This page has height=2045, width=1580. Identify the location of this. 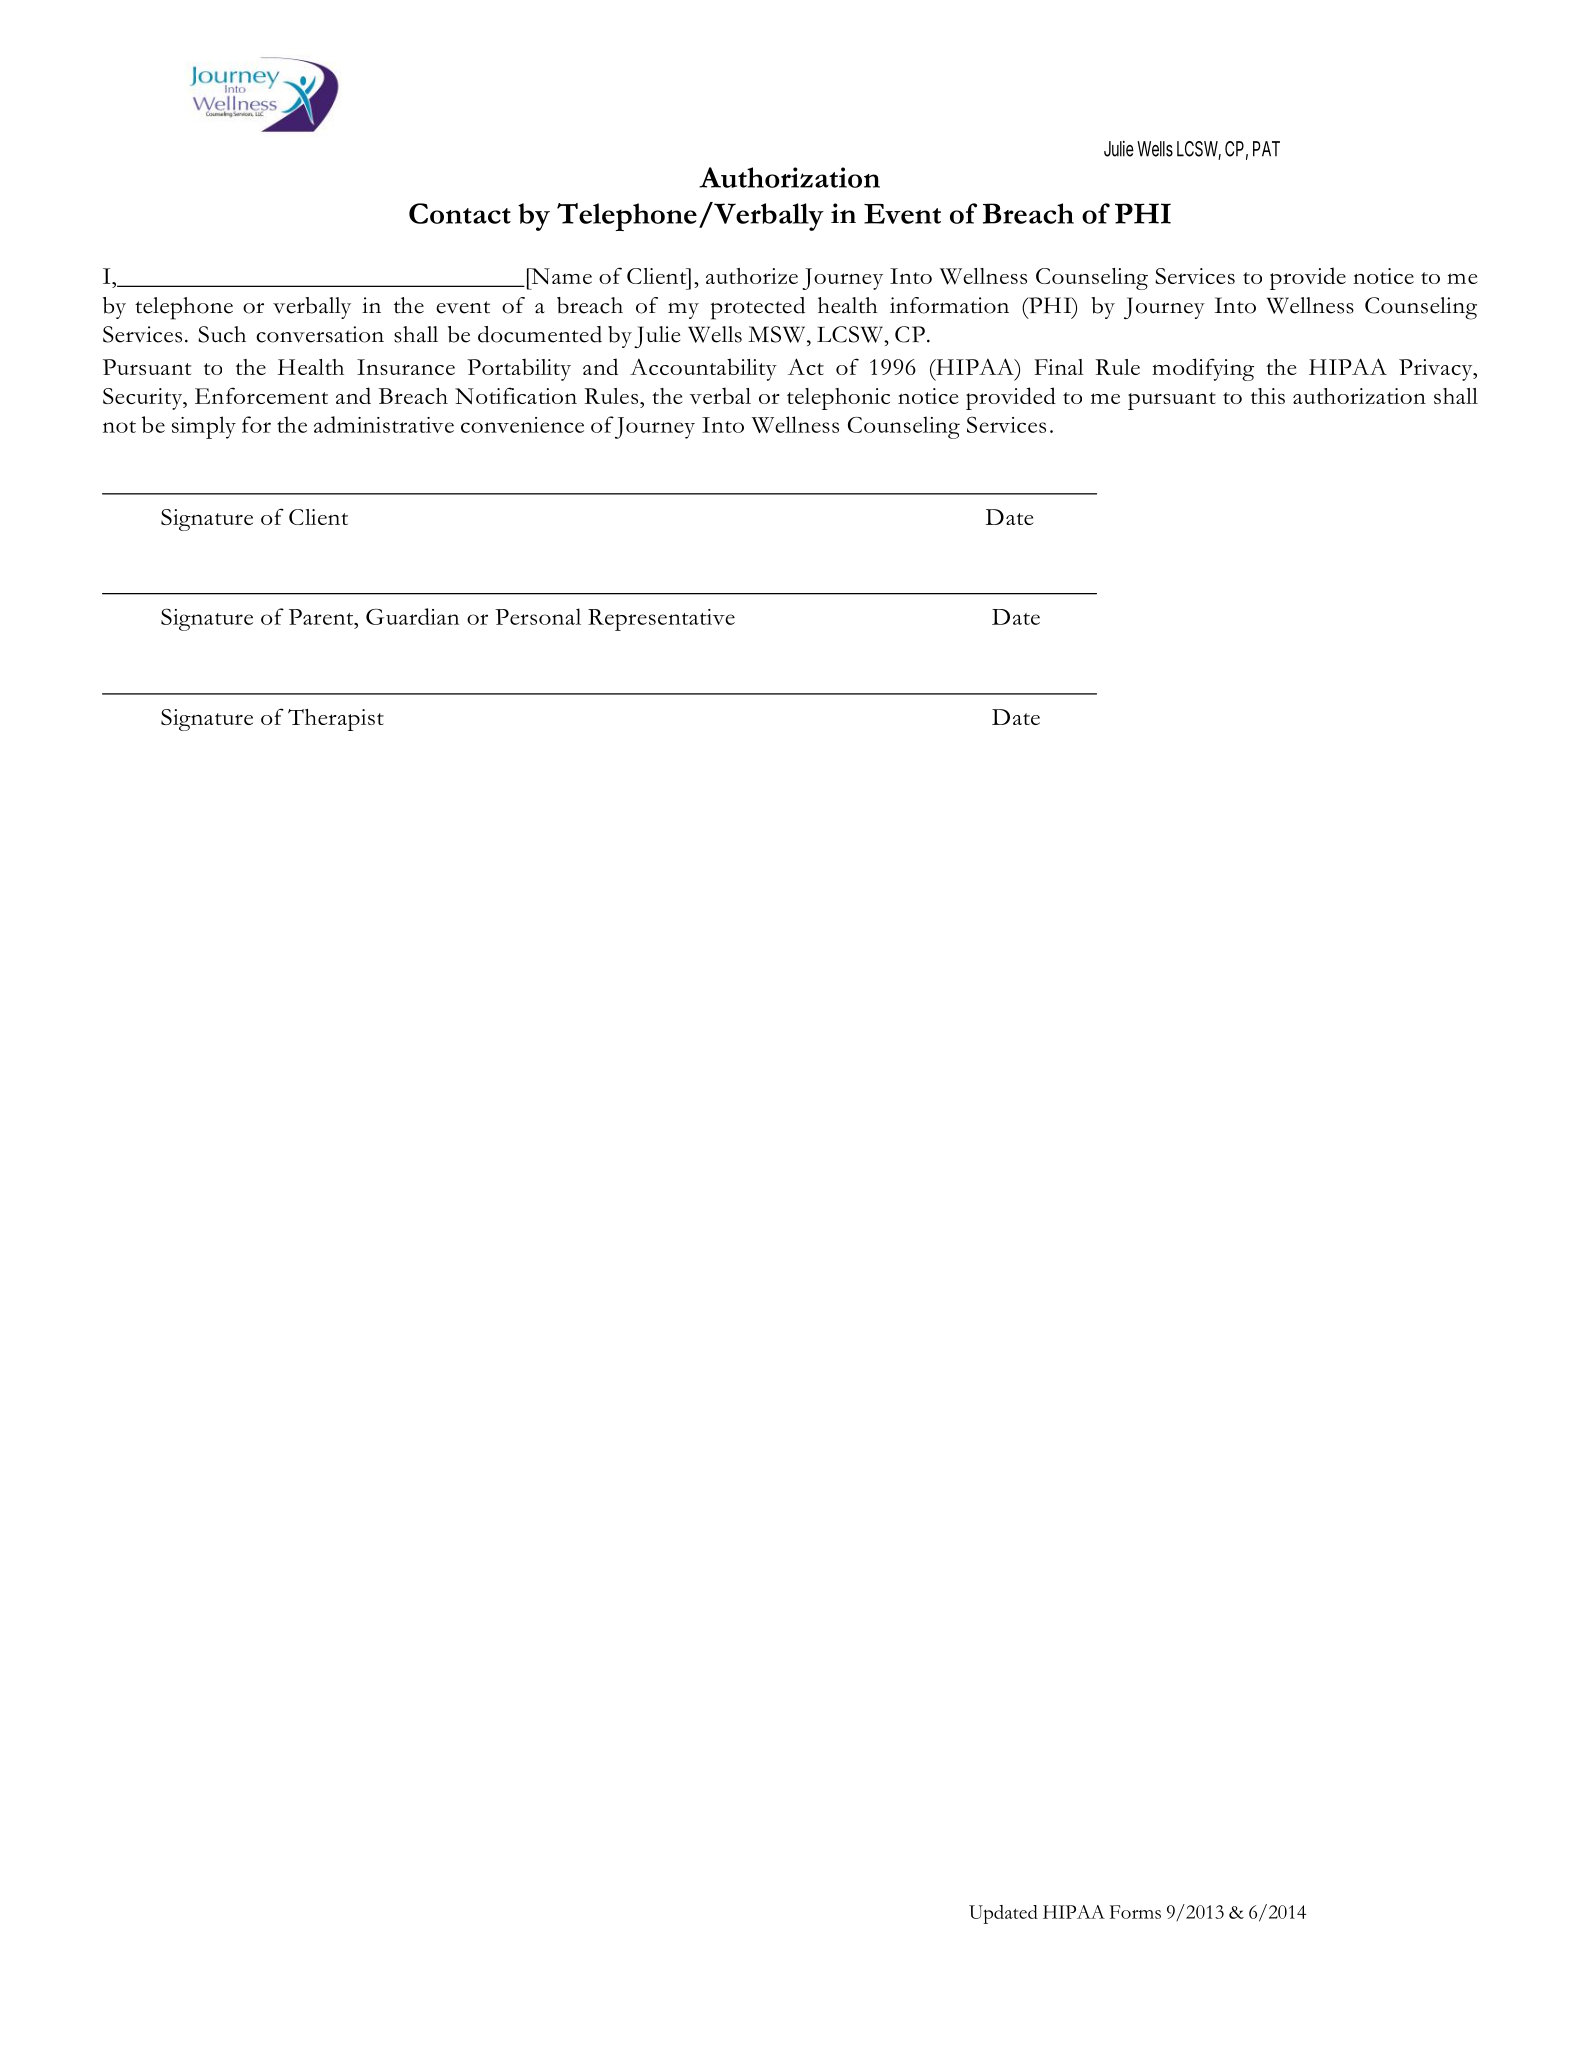
(1268, 396).
